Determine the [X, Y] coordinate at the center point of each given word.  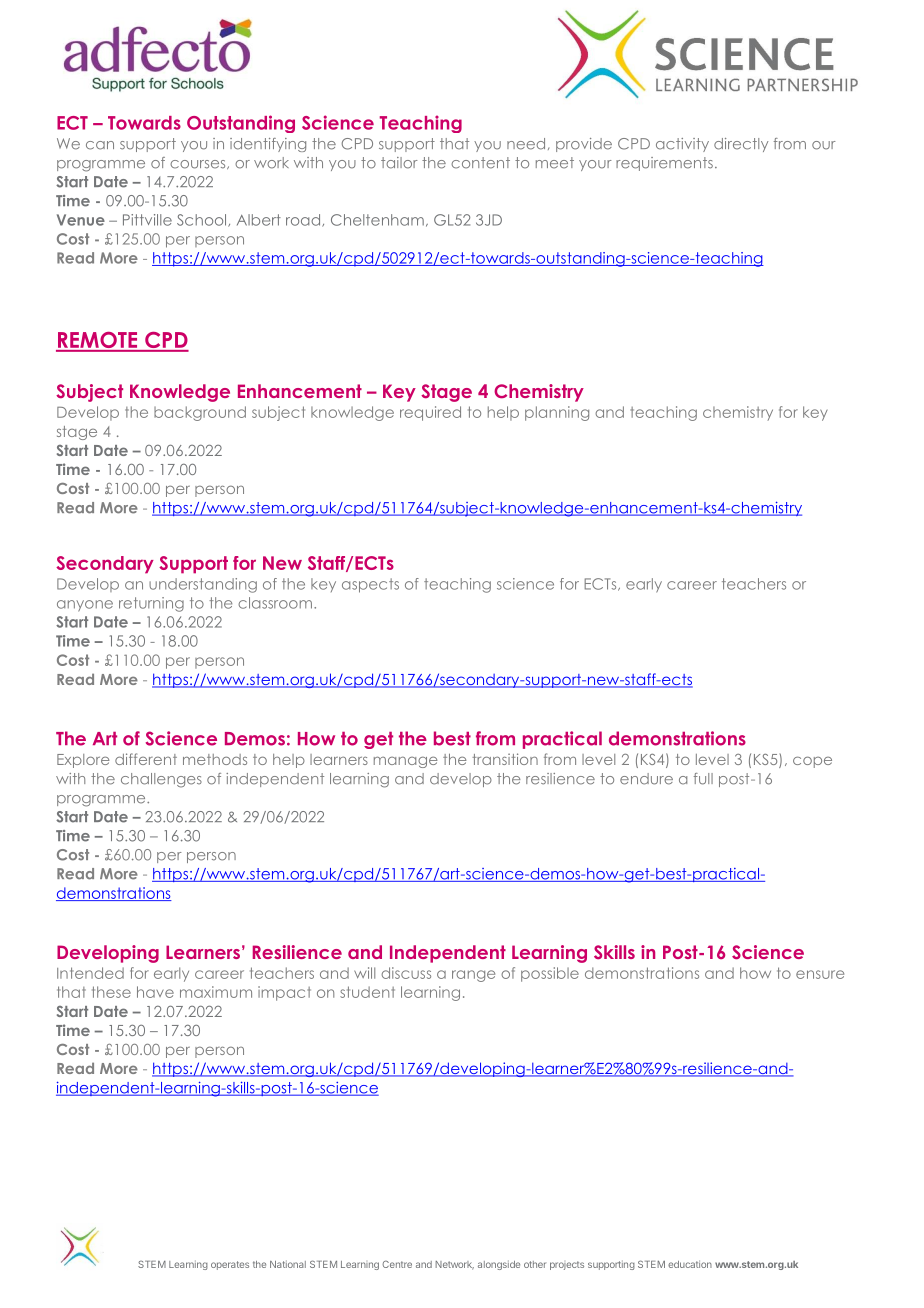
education [690, 1264]
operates [230, 1265]
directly [741, 145]
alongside [499, 1265]
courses [199, 164]
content [480, 163]
